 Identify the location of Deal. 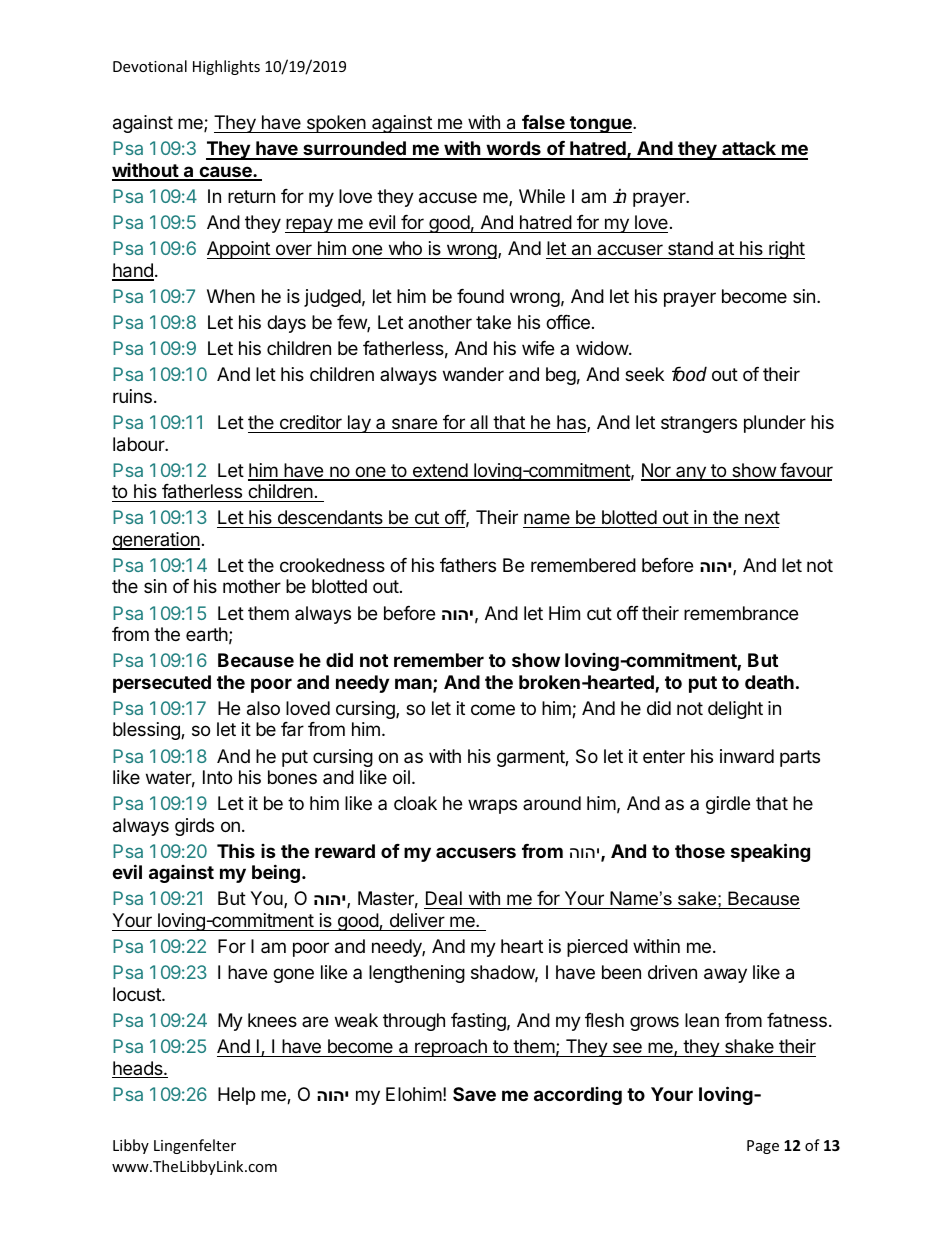
(444, 900).
